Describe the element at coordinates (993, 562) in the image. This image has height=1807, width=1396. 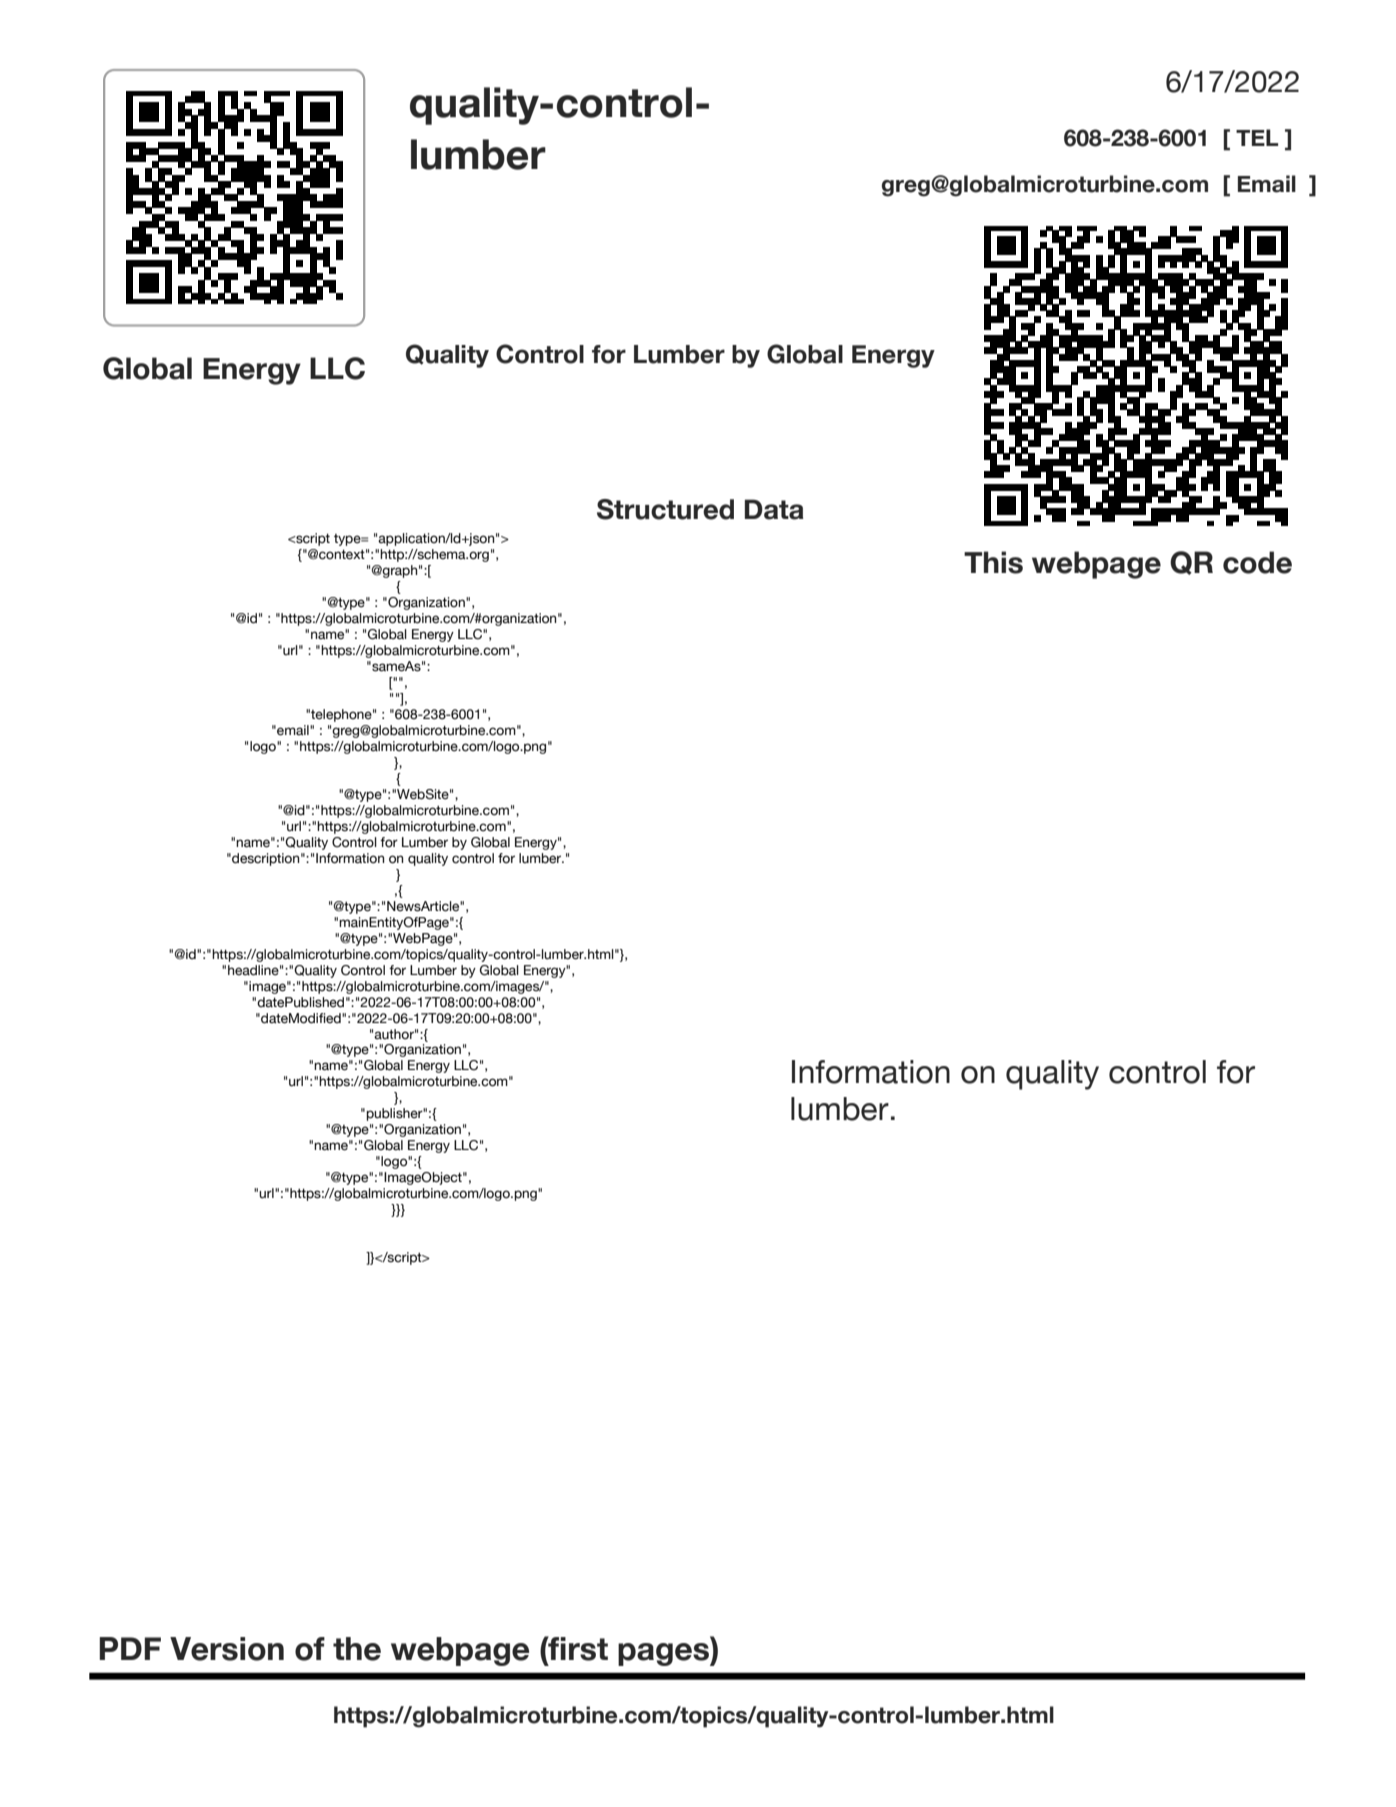
I see `This` at that location.
